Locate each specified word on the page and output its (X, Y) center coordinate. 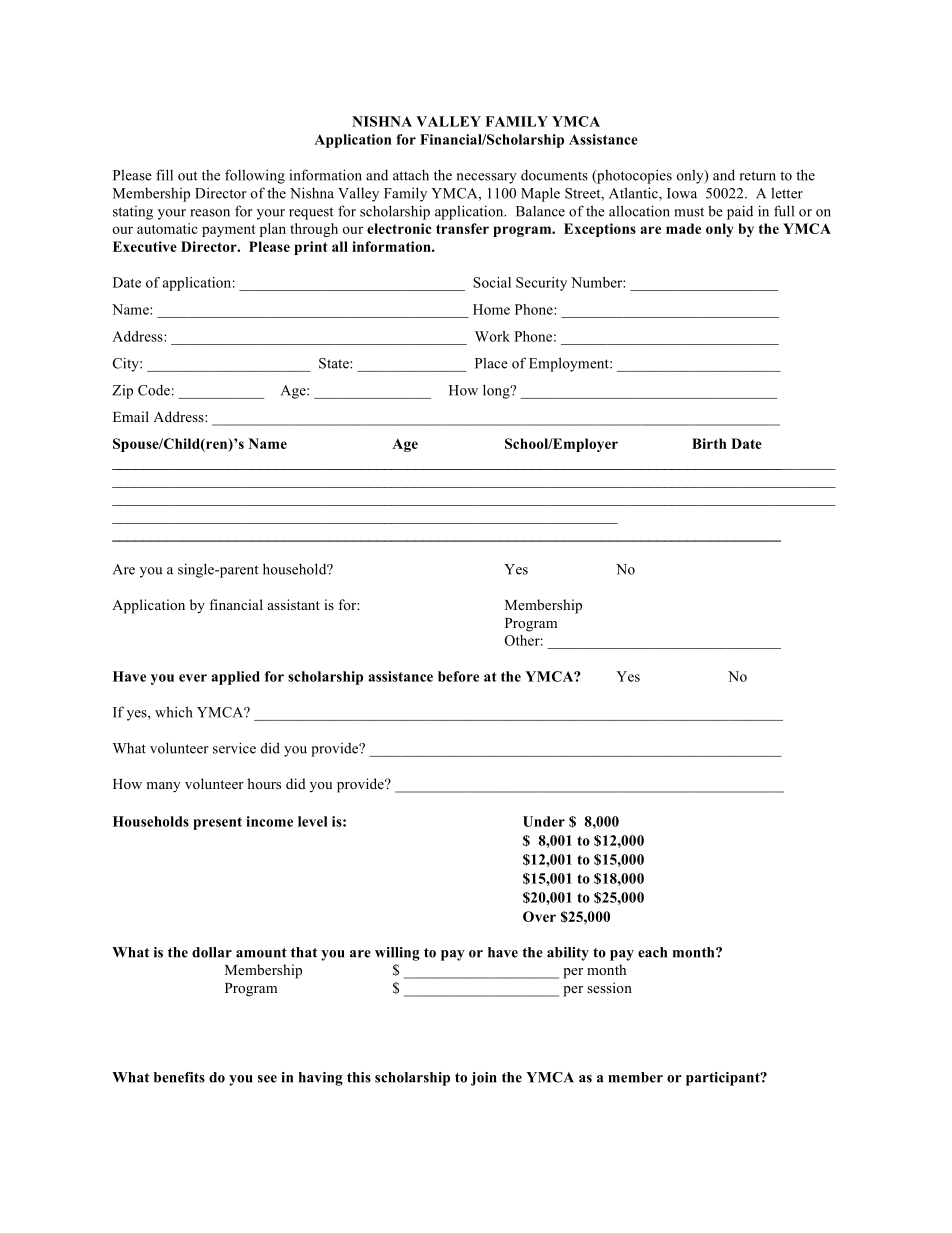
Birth (709, 443)
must (689, 212)
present (217, 823)
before (458, 676)
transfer (462, 228)
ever (193, 678)
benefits (179, 1077)
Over (539, 916)
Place (491, 363)
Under (544, 821)
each (652, 952)
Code (154, 390)
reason (210, 213)
